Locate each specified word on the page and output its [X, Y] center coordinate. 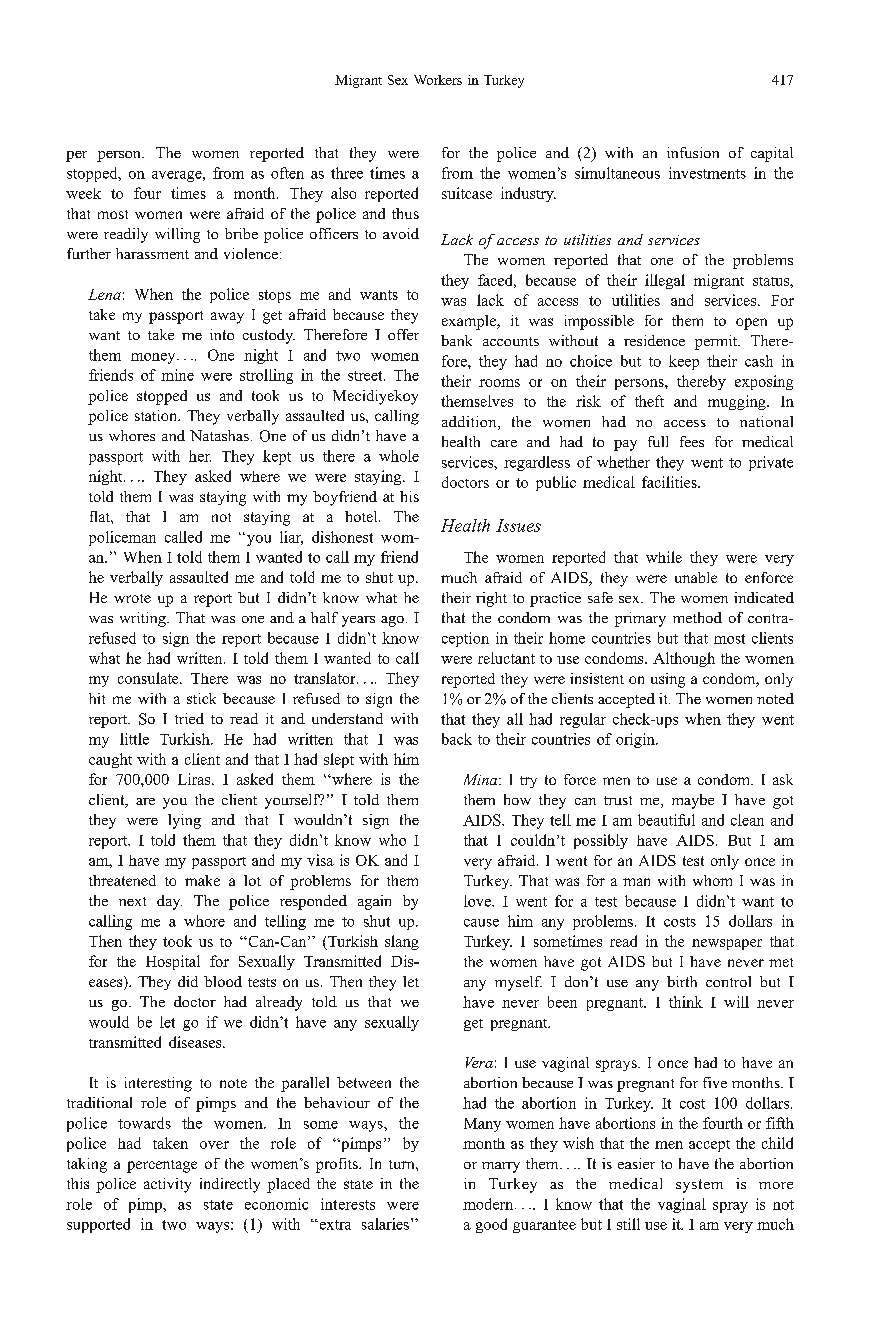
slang [402, 942]
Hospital [173, 962]
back [457, 739]
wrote [132, 598]
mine [177, 375]
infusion [693, 152]
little [134, 739]
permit [717, 342]
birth [682, 981]
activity [167, 1185]
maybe [693, 801]
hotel [362, 516]
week [83, 193]
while [664, 557]
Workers [438, 80]
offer [403, 334]
